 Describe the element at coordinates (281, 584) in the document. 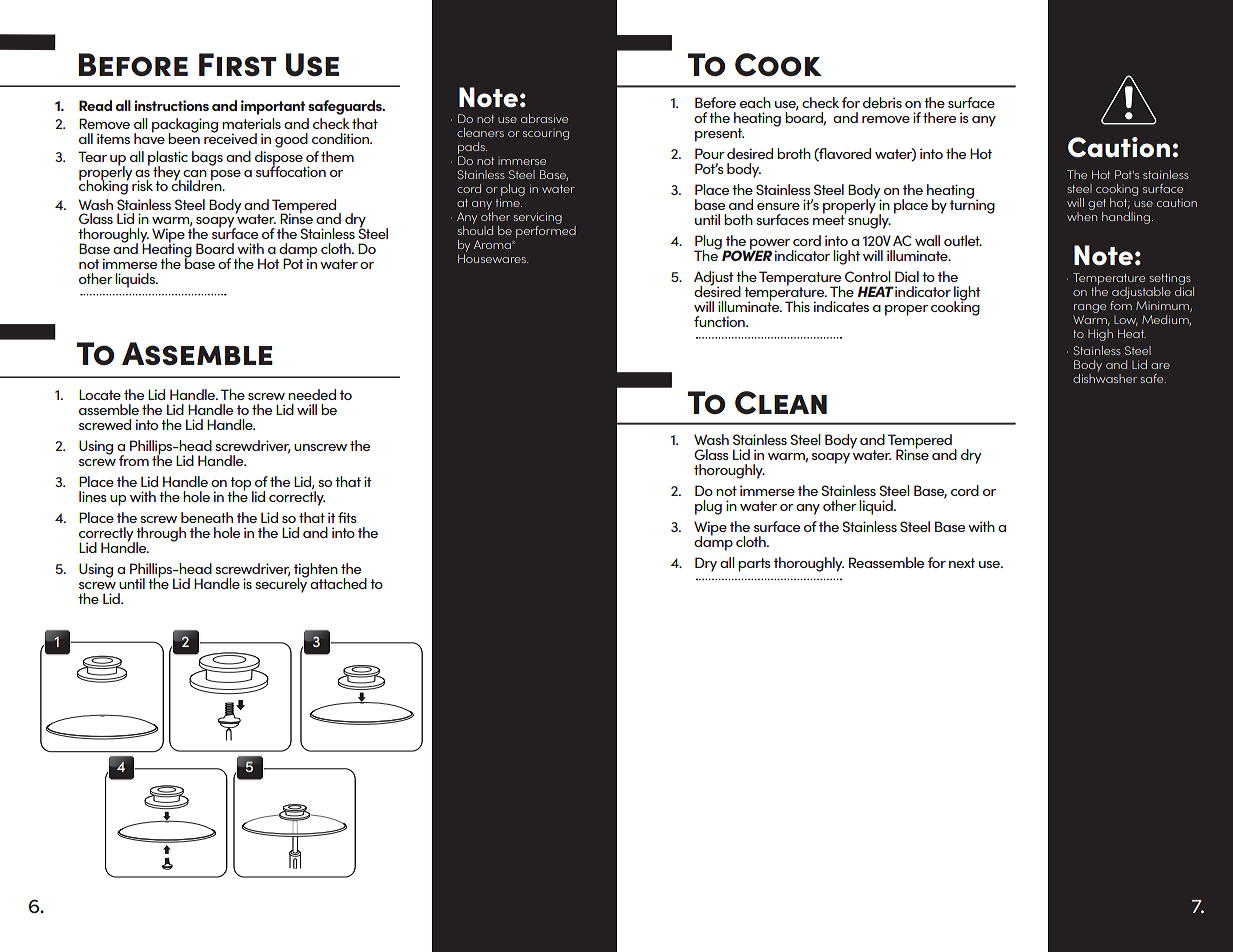

I see `securely` at that location.
